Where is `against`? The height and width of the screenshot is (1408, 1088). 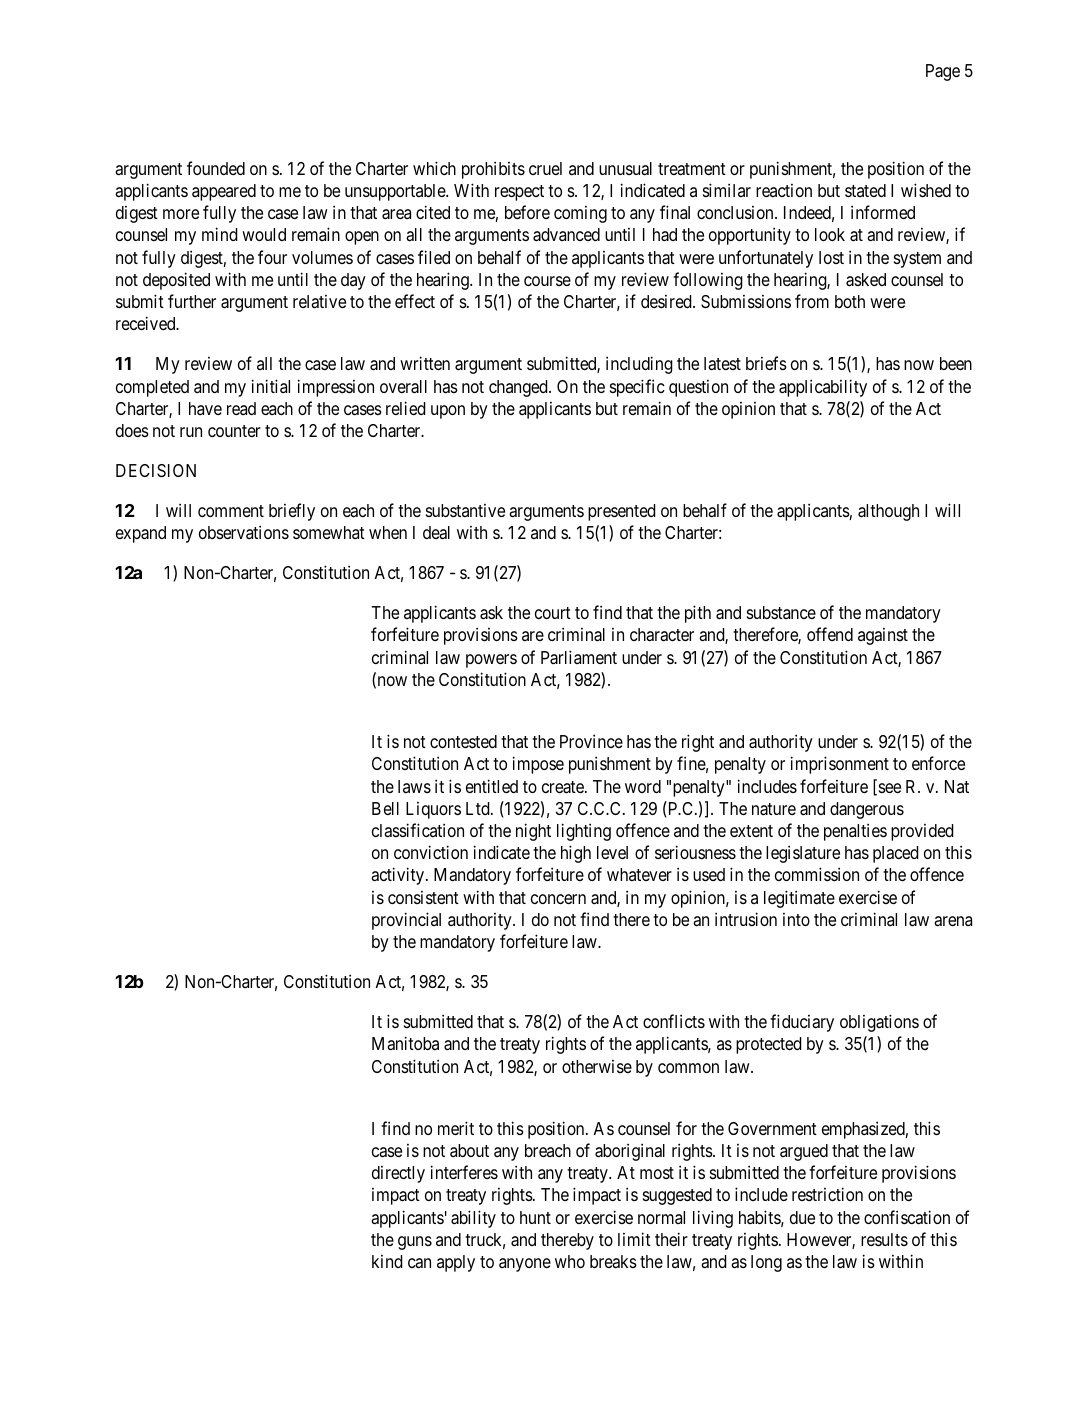 against is located at coordinates (883, 636).
